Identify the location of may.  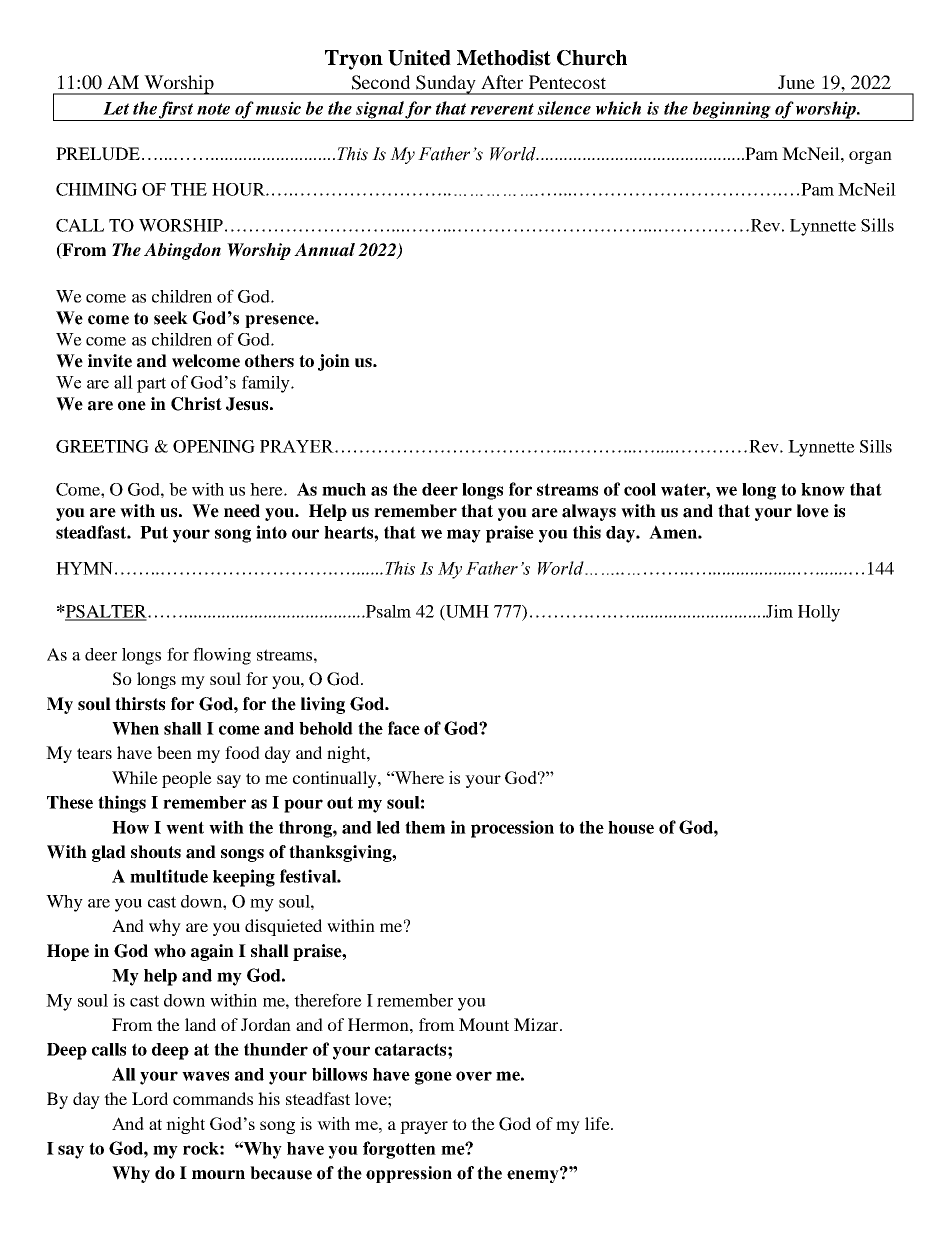
(464, 536).
